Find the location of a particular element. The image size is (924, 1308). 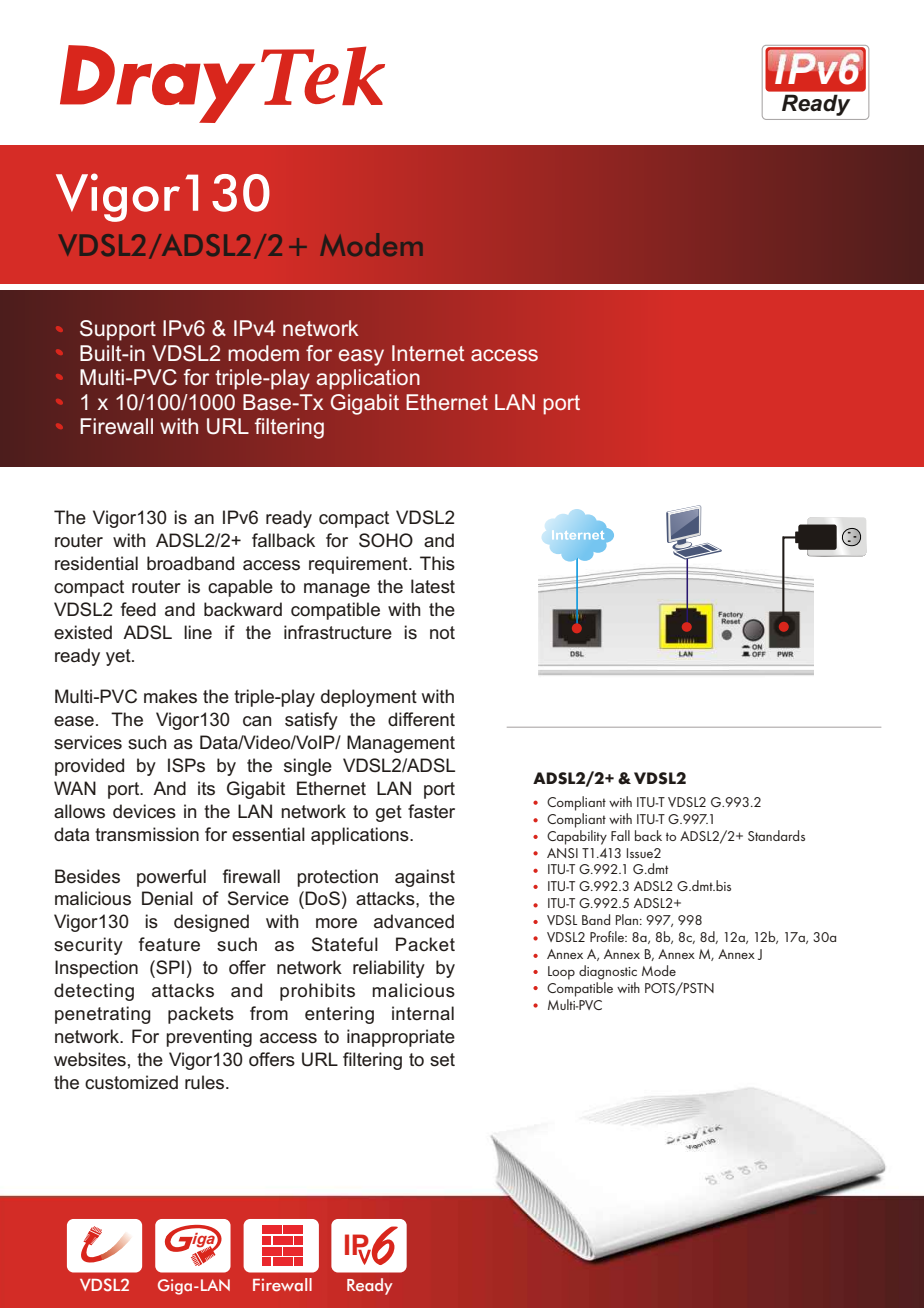

latest is located at coordinates (433, 586).
